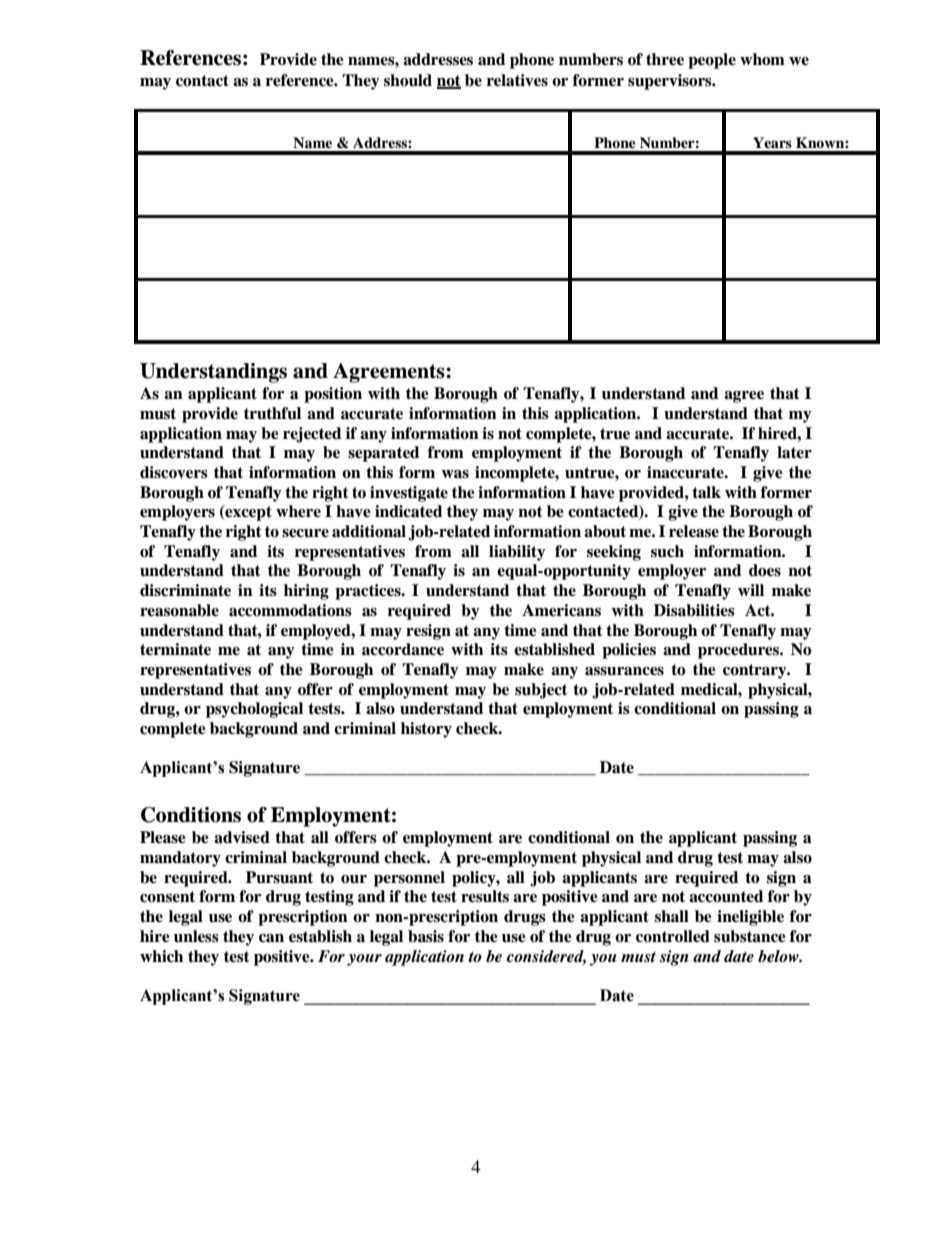 The height and width of the document is (1233, 952). What do you see at coordinates (196, 936) in the document?
I see `unless` at bounding box center [196, 936].
